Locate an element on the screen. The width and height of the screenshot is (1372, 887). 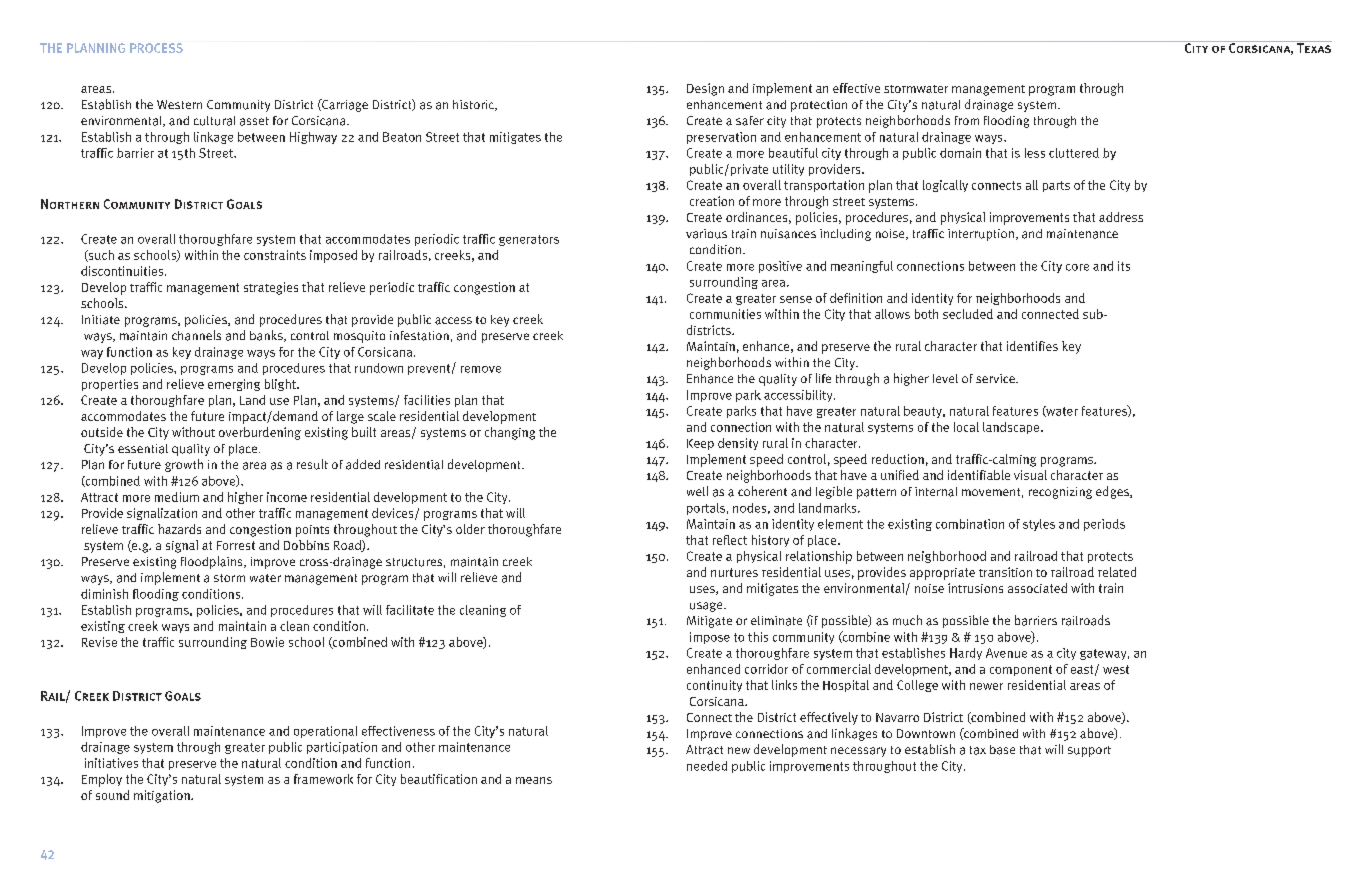
Design is located at coordinates (705, 89).
